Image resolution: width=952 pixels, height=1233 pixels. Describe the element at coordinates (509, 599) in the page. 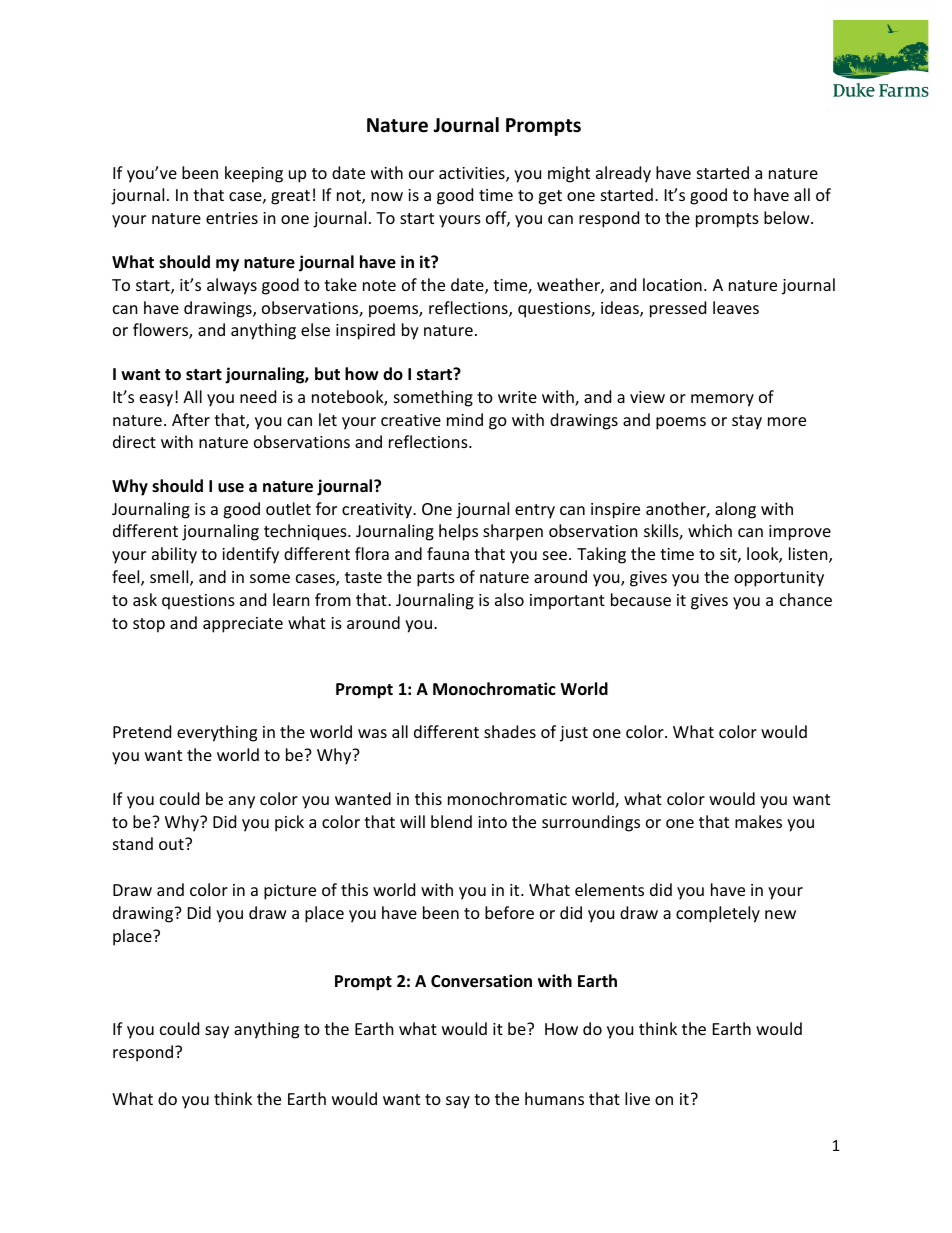

I see `also` at that location.
